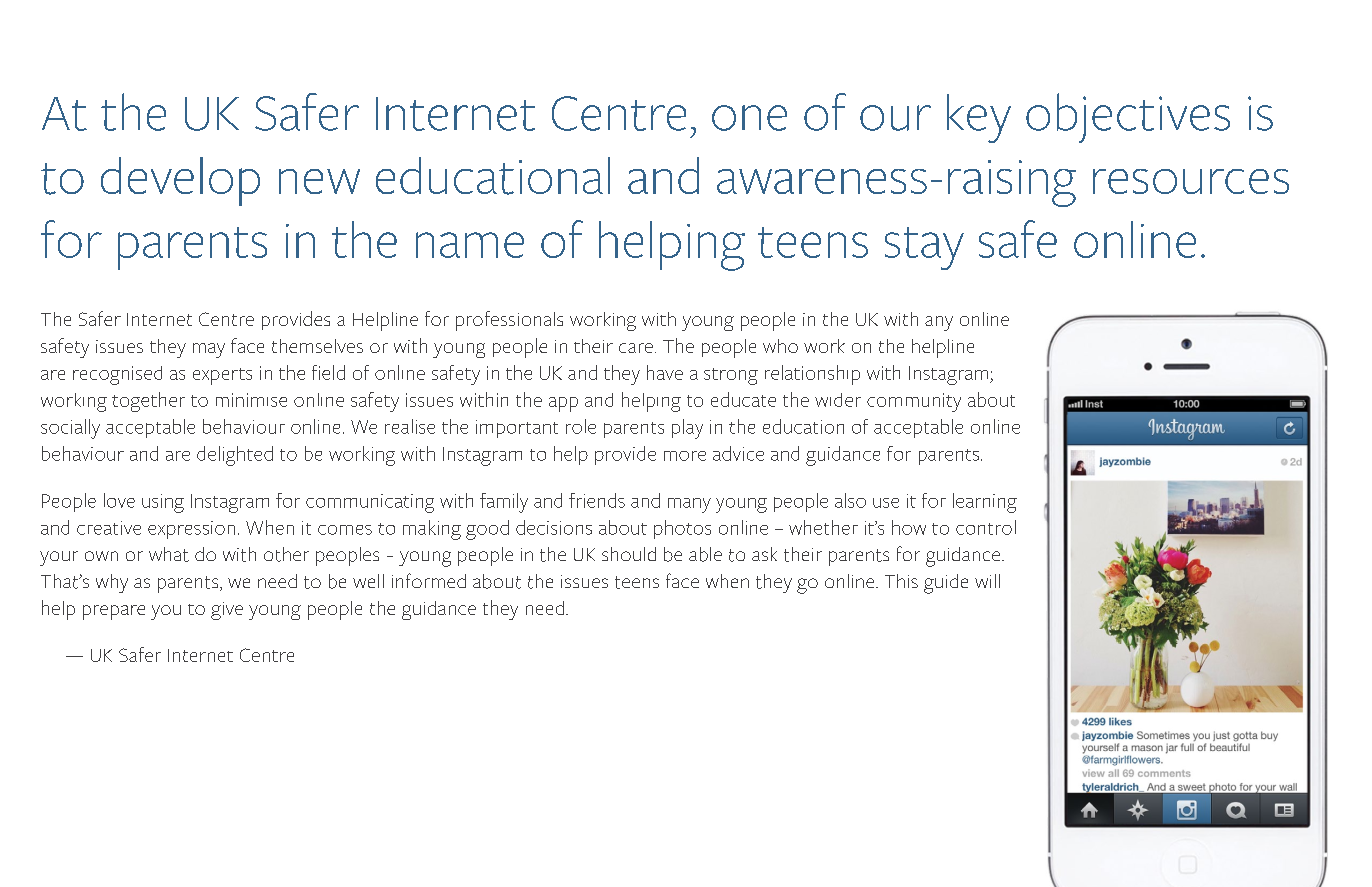  Describe the element at coordinates (509, 321) in the page. I see `professionals` at that location.
